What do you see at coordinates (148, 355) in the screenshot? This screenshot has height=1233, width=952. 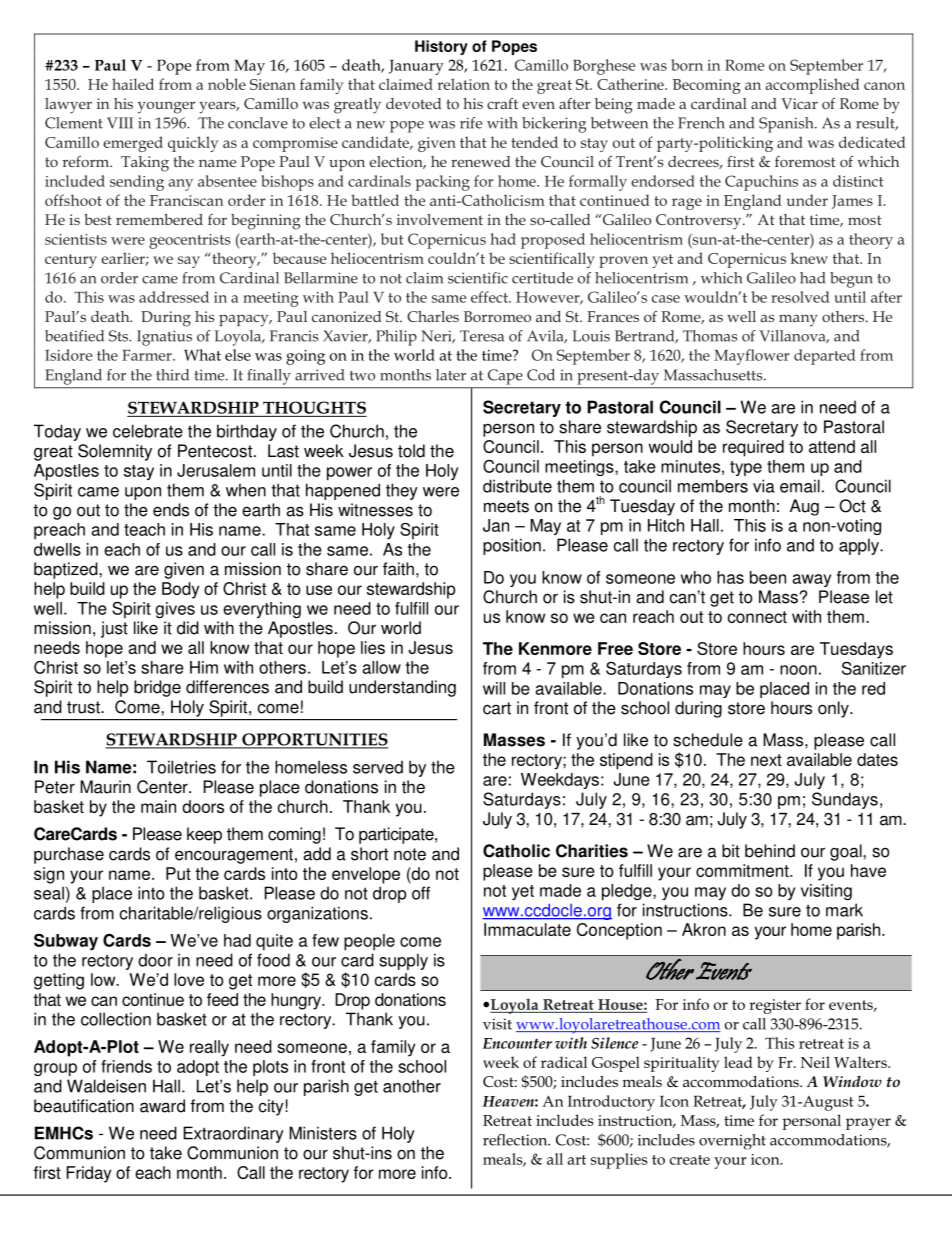 I see `Farmer` at bounding box center [148, 355].
